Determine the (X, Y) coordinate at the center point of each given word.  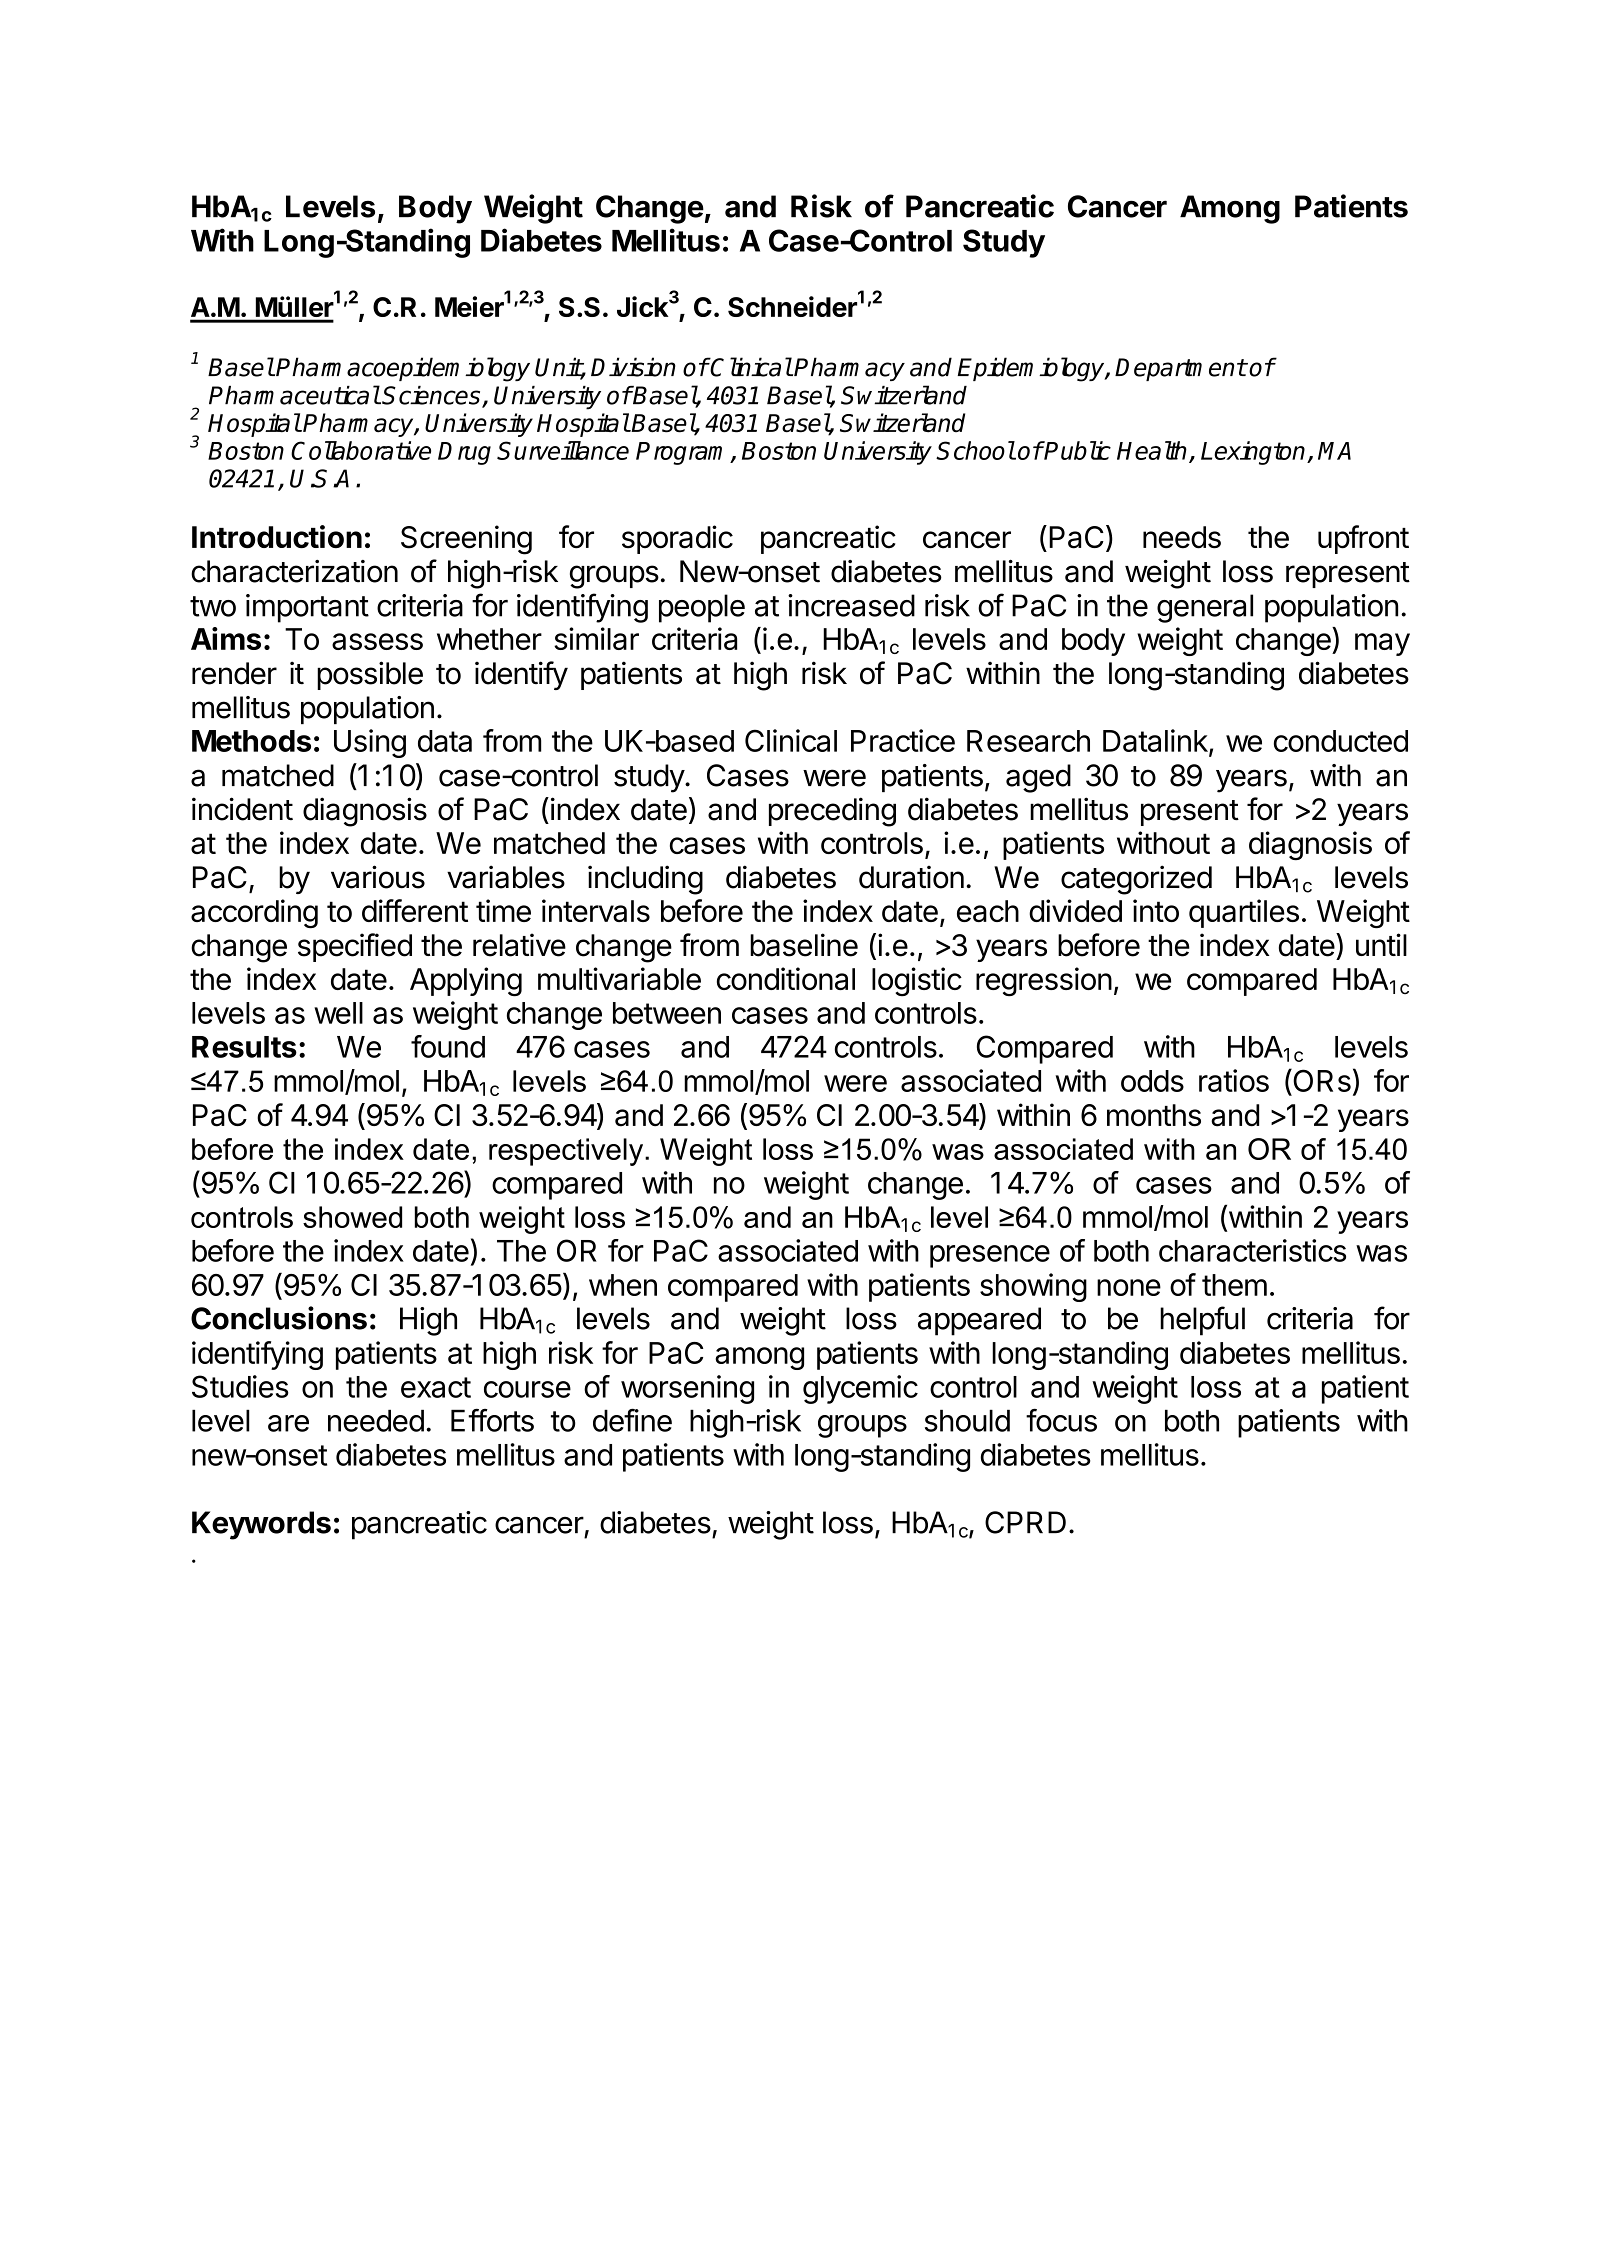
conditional (786, 978)
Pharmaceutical (294, 395)
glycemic (860, 1389)
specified (355, 947)
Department (1180, 369)
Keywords (261, 1525)
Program (683, 453)
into (1156, 910)
